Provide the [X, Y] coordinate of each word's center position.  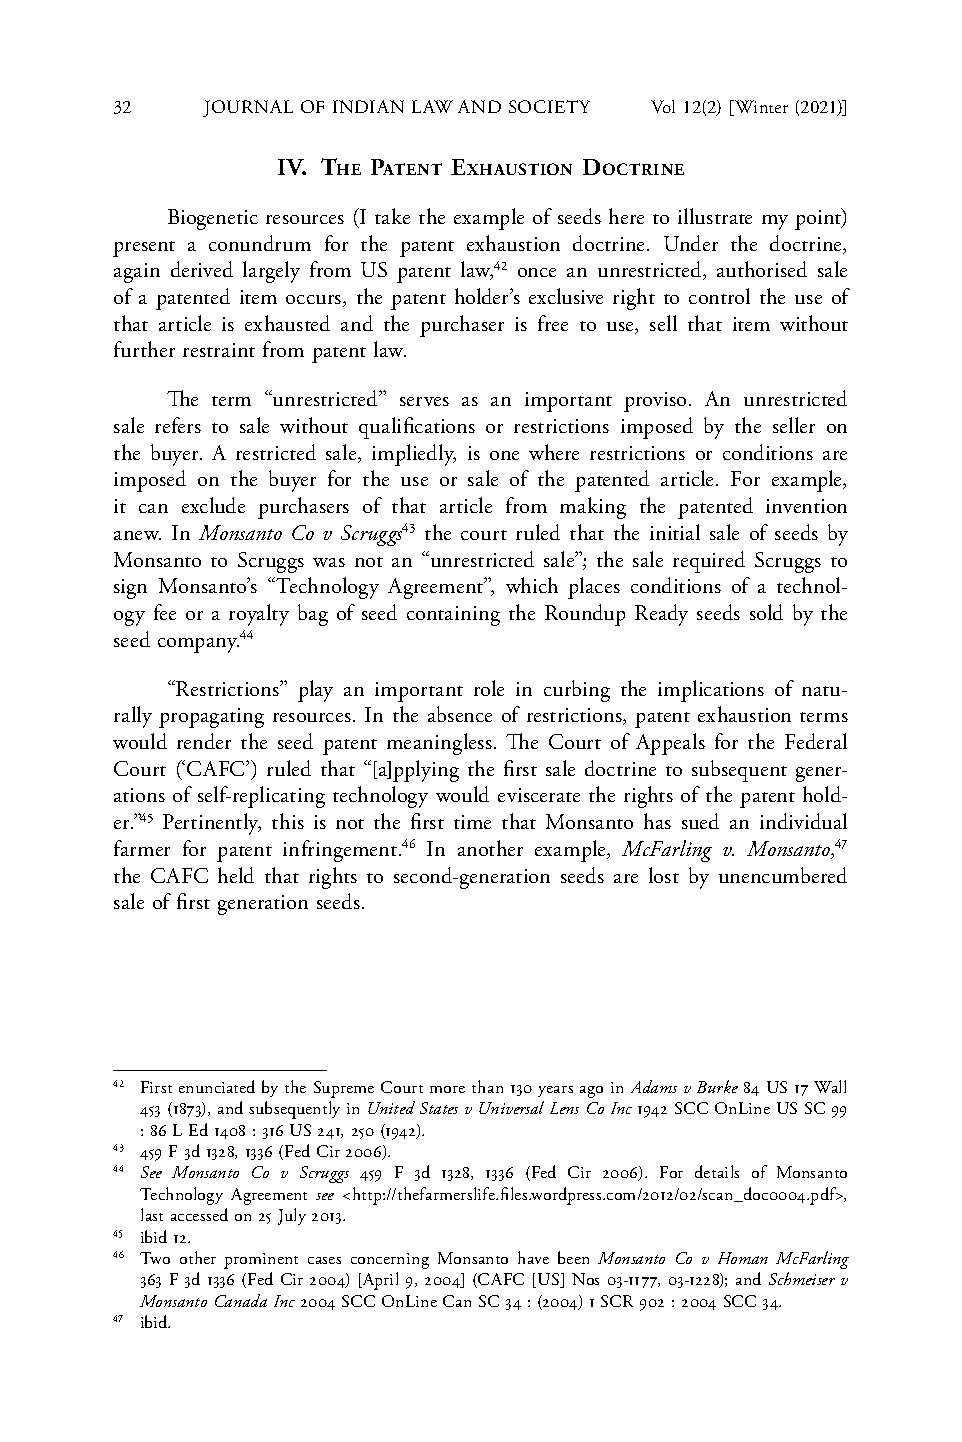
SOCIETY [549, 106]
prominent [261, 1261]
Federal [816, 741]
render [204, 741]
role [489, 688]
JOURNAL [248, 108]
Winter [760, 108]
